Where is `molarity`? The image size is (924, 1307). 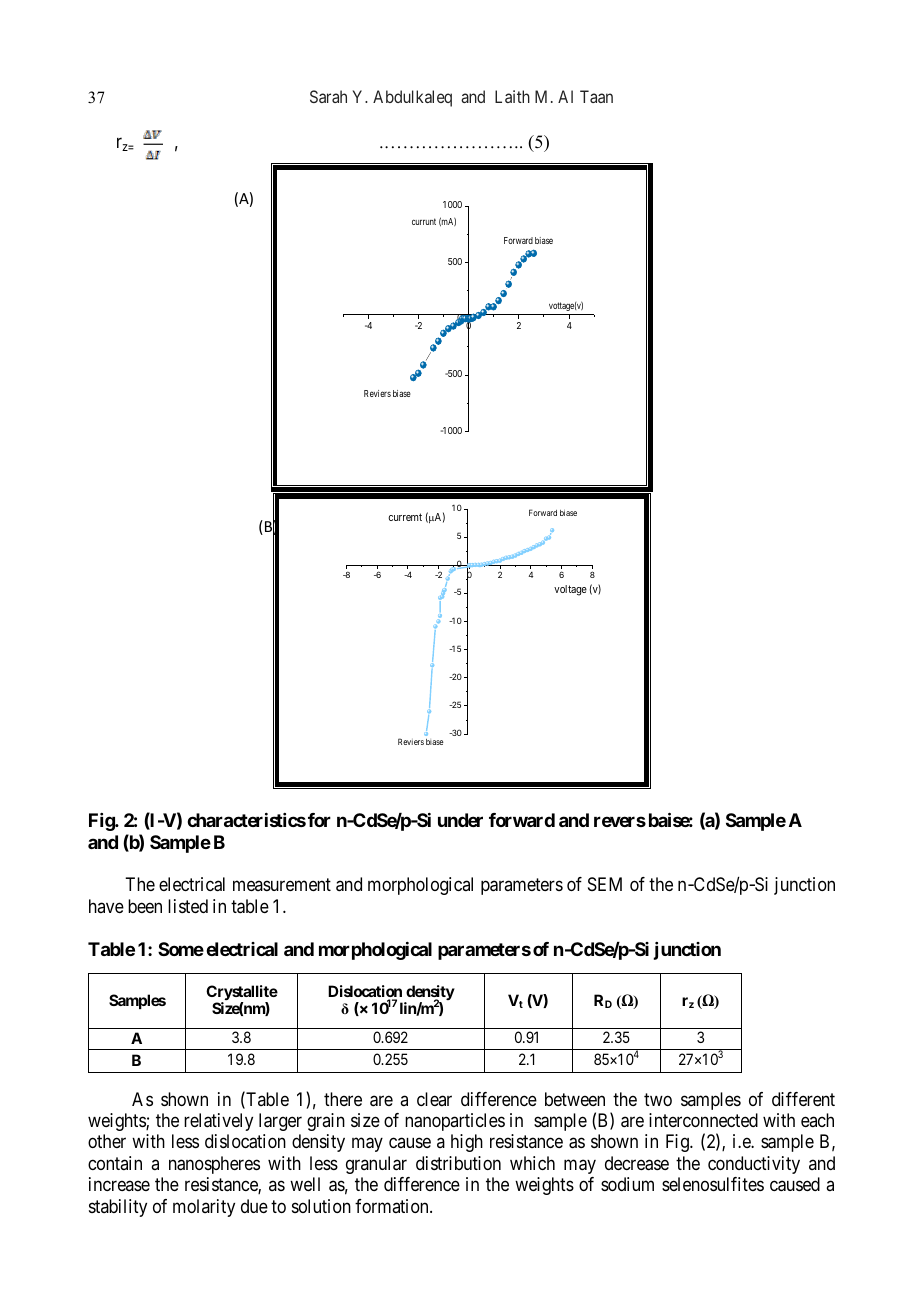 molarity is located at coordinates (204, 1208).
